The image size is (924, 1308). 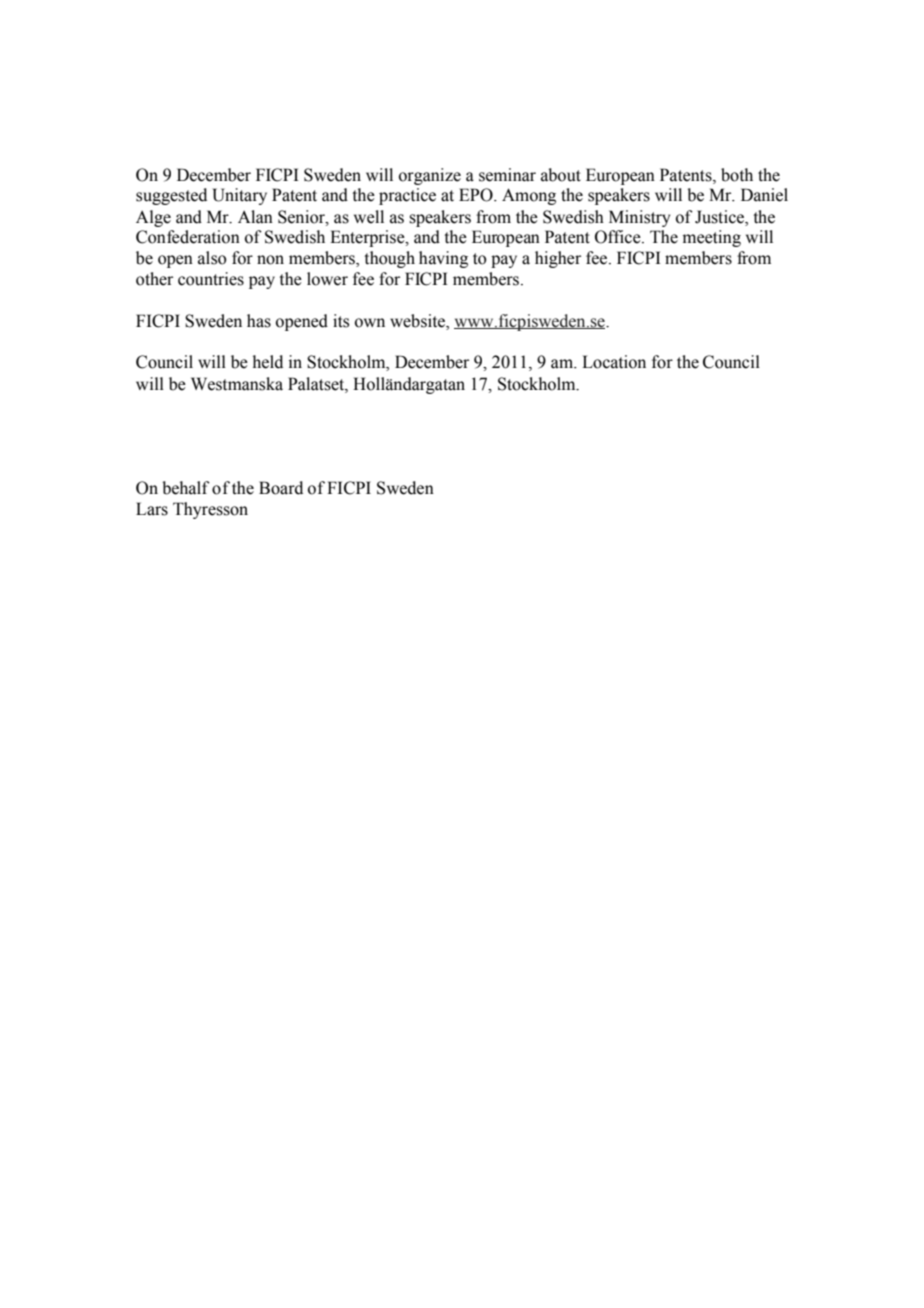 I want to click on Unitary, so click(x=240, y=196).
